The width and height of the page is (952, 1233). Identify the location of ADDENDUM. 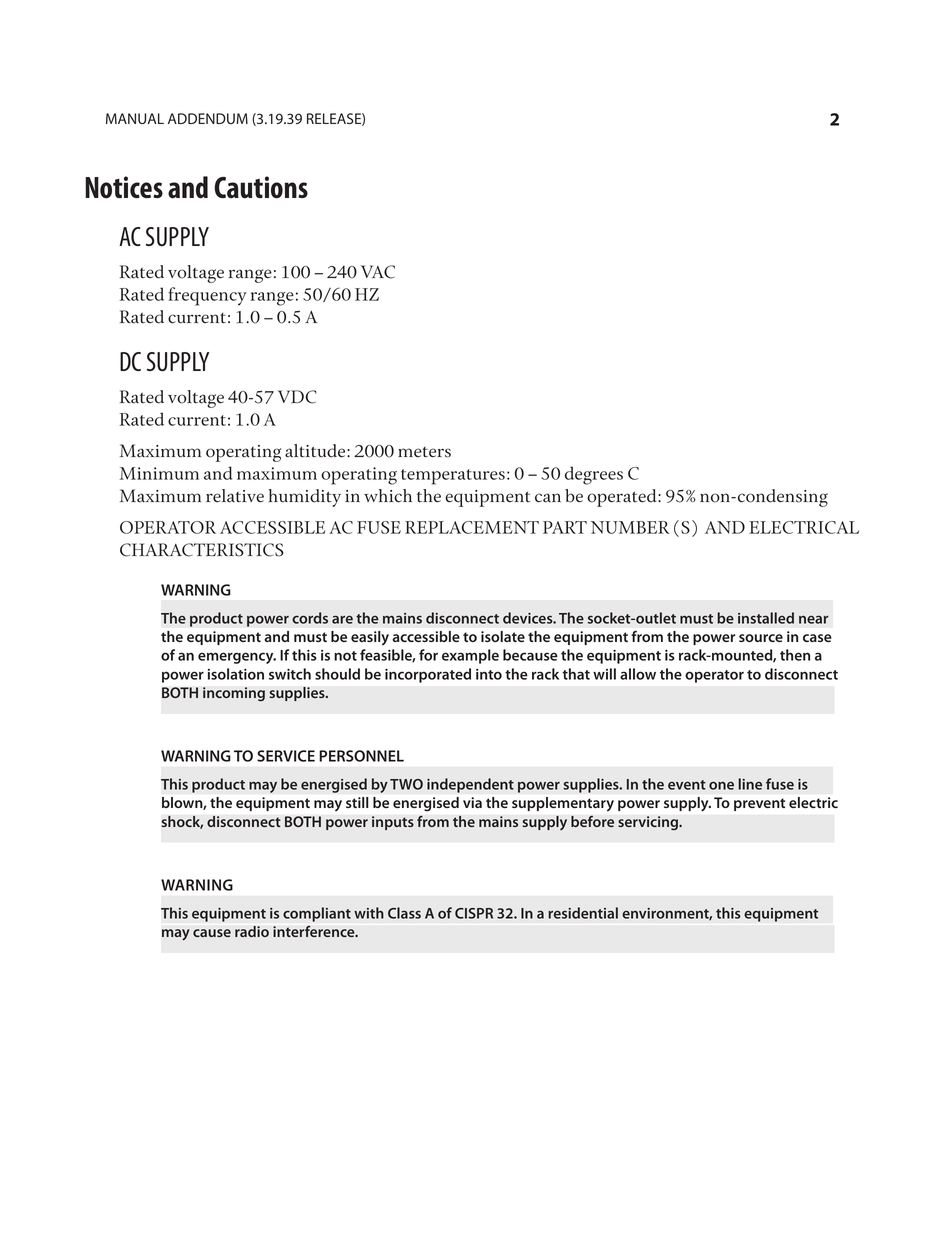
(208, 118).
